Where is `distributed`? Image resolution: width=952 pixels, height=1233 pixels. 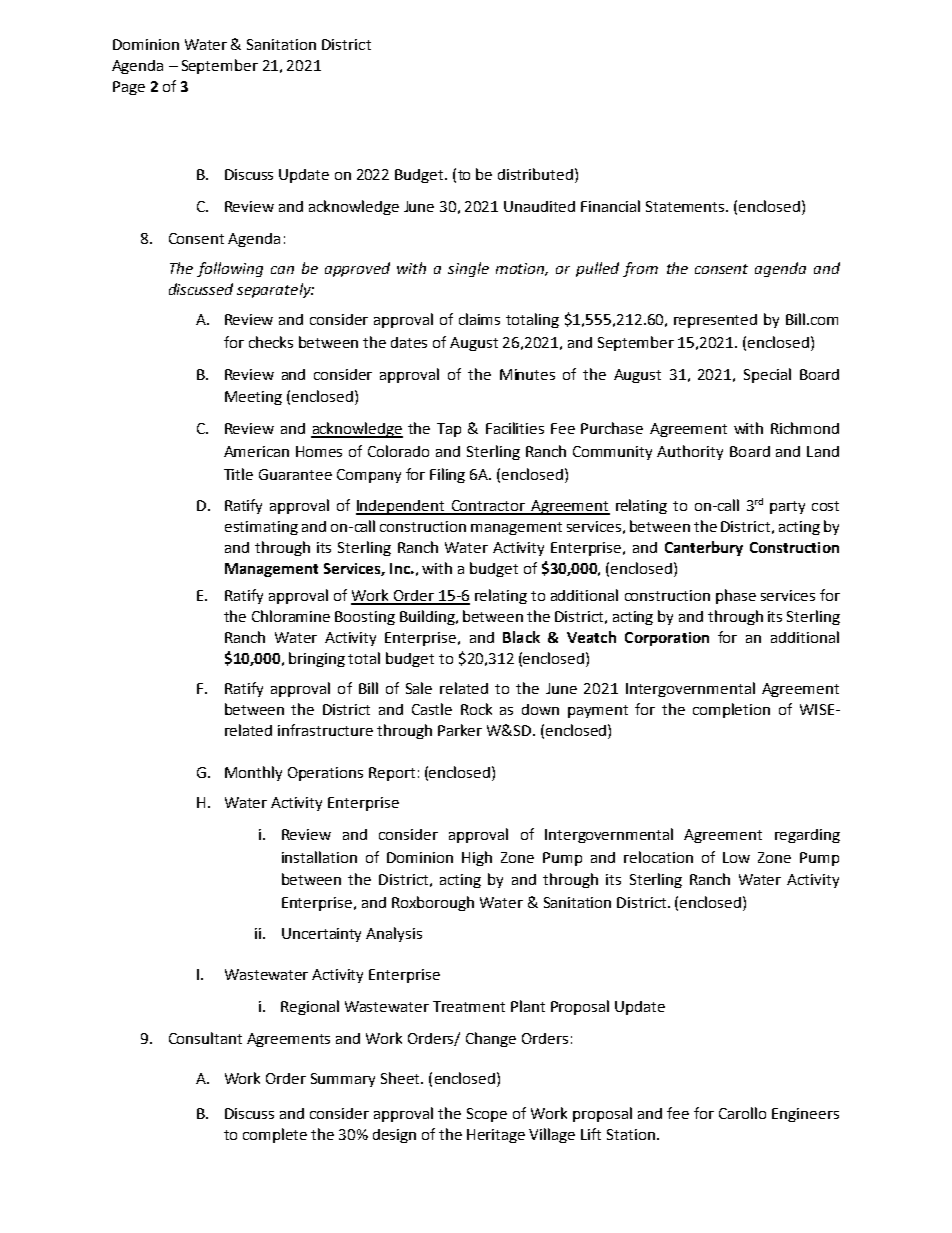
distributed is located at coordinates (535, 174).
